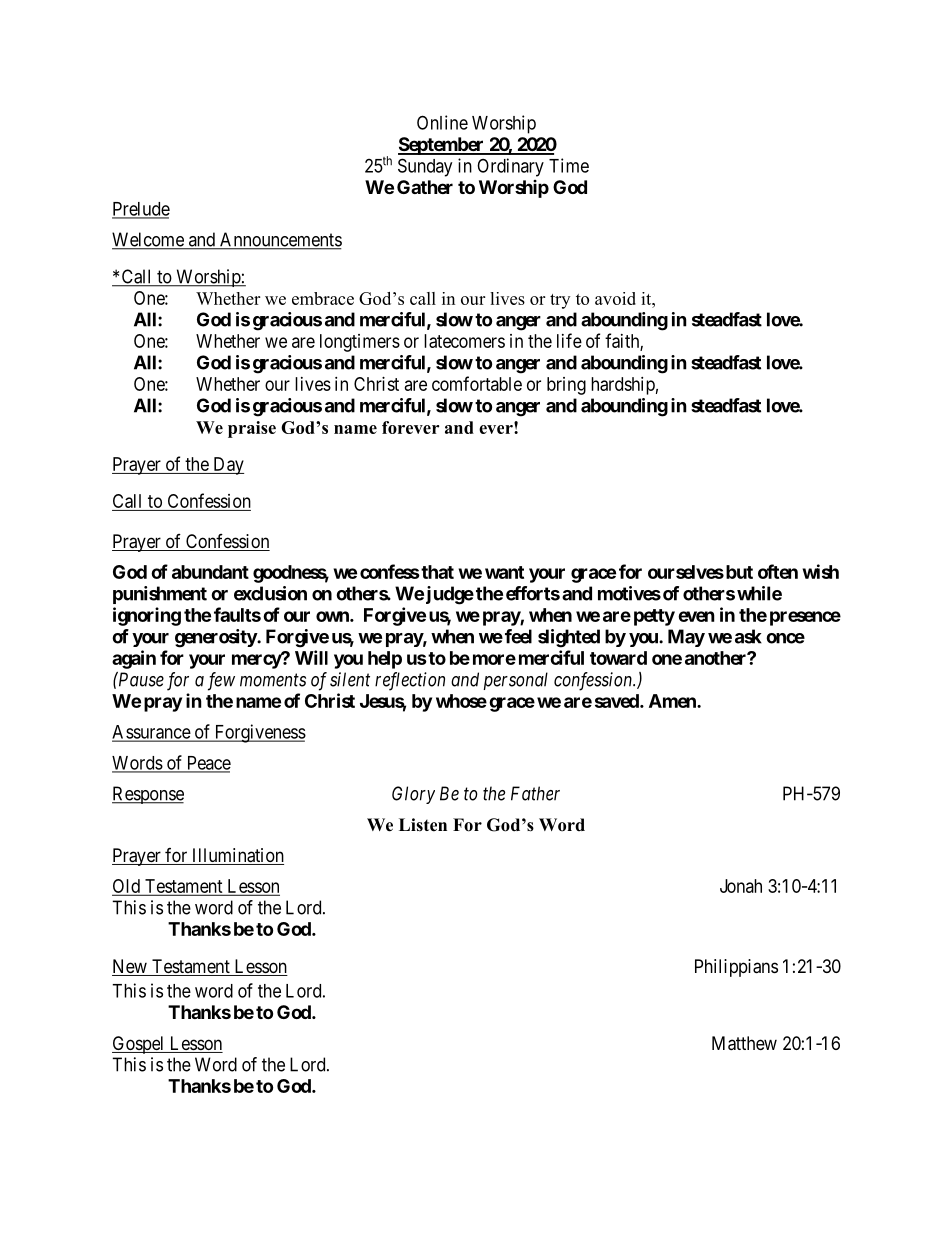 Image resolution: width=952 pixels, height=1233 pixels. What do you see at coordinates (141, 210) in the image?
I see `Prelude` at bounding box center [141, 210].
